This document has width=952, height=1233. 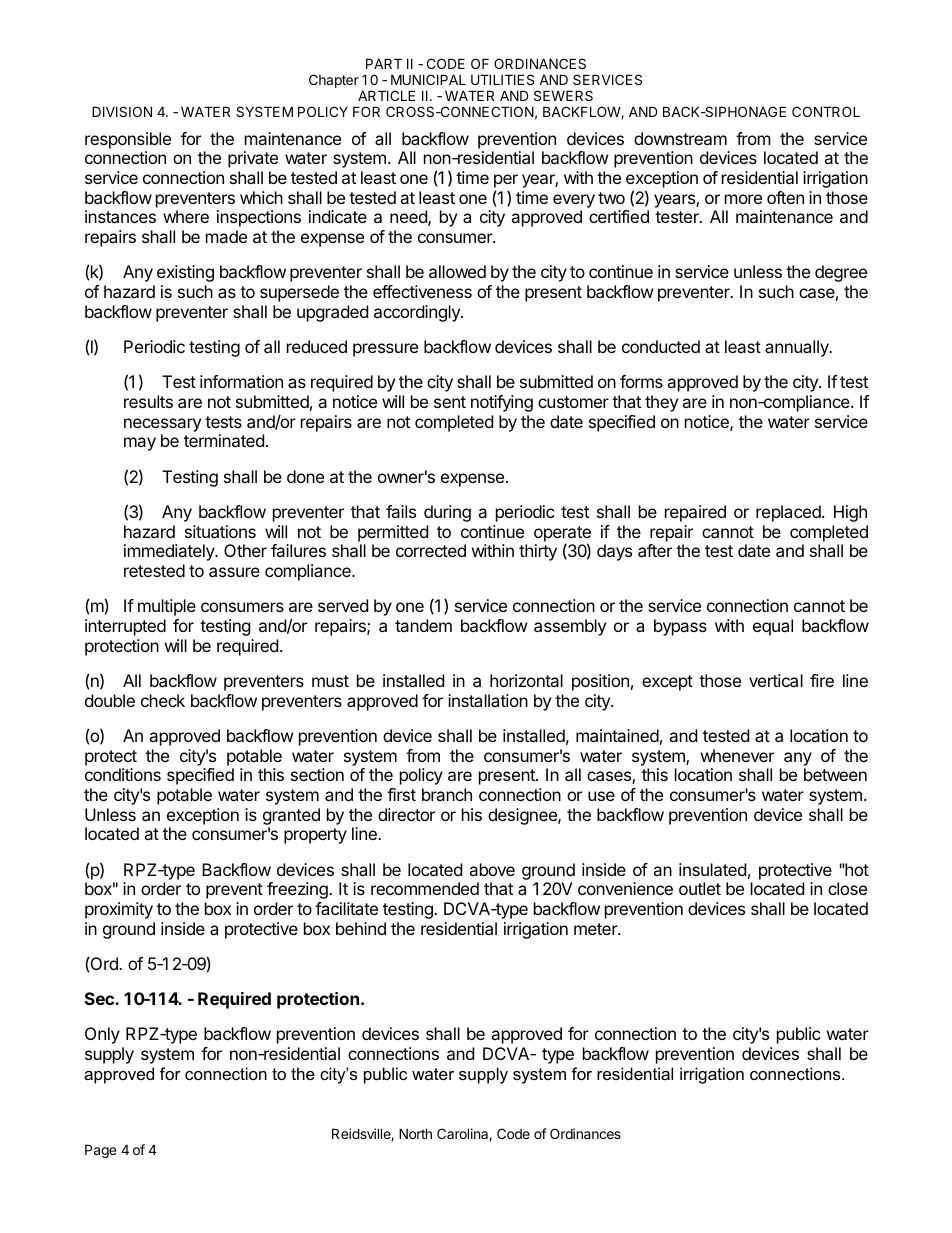 What do you see at coordinates (502, 79) in the document?
I see `UTILITIES` at bounding box center [502, 79].
